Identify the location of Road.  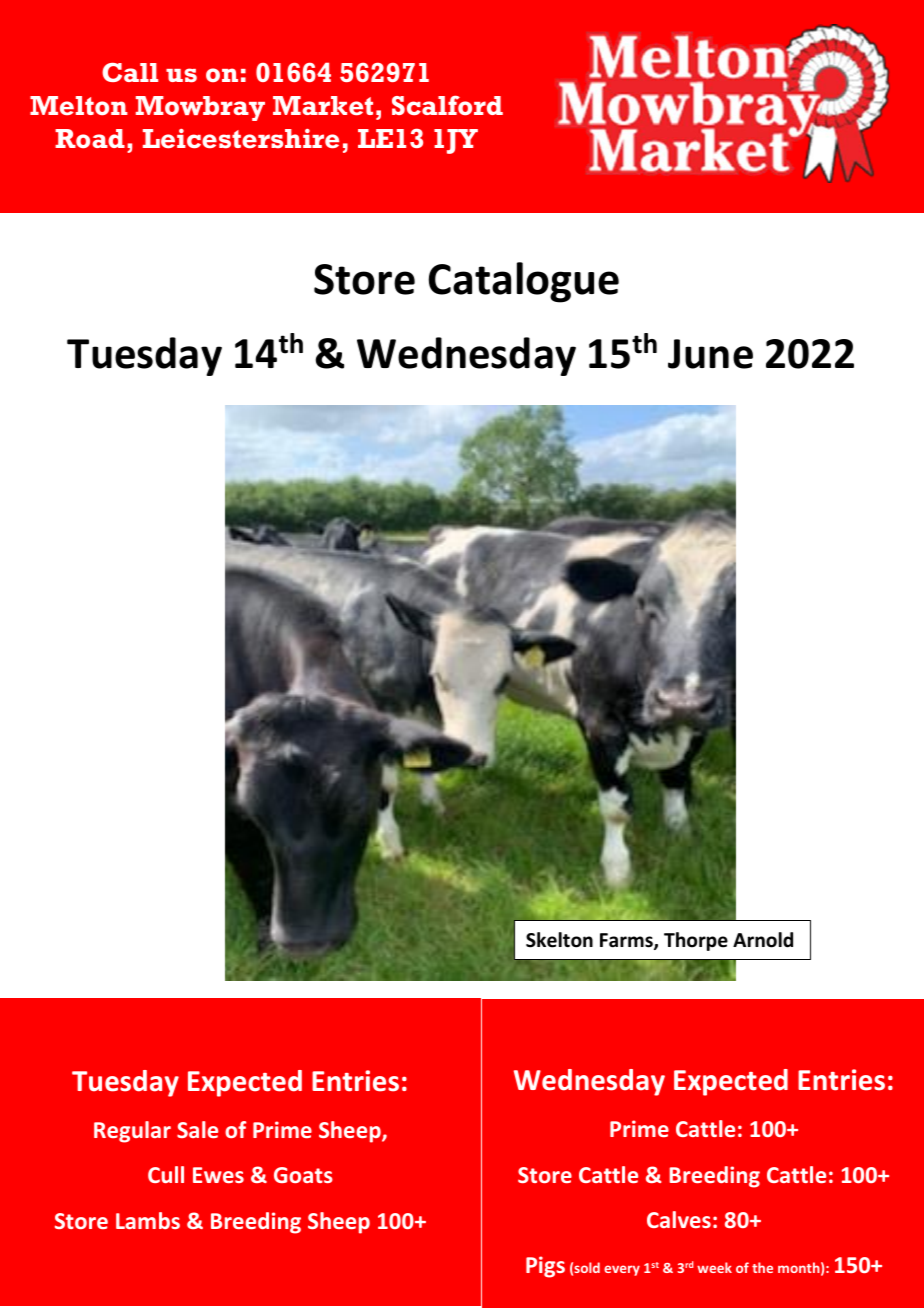
(90, 138).
